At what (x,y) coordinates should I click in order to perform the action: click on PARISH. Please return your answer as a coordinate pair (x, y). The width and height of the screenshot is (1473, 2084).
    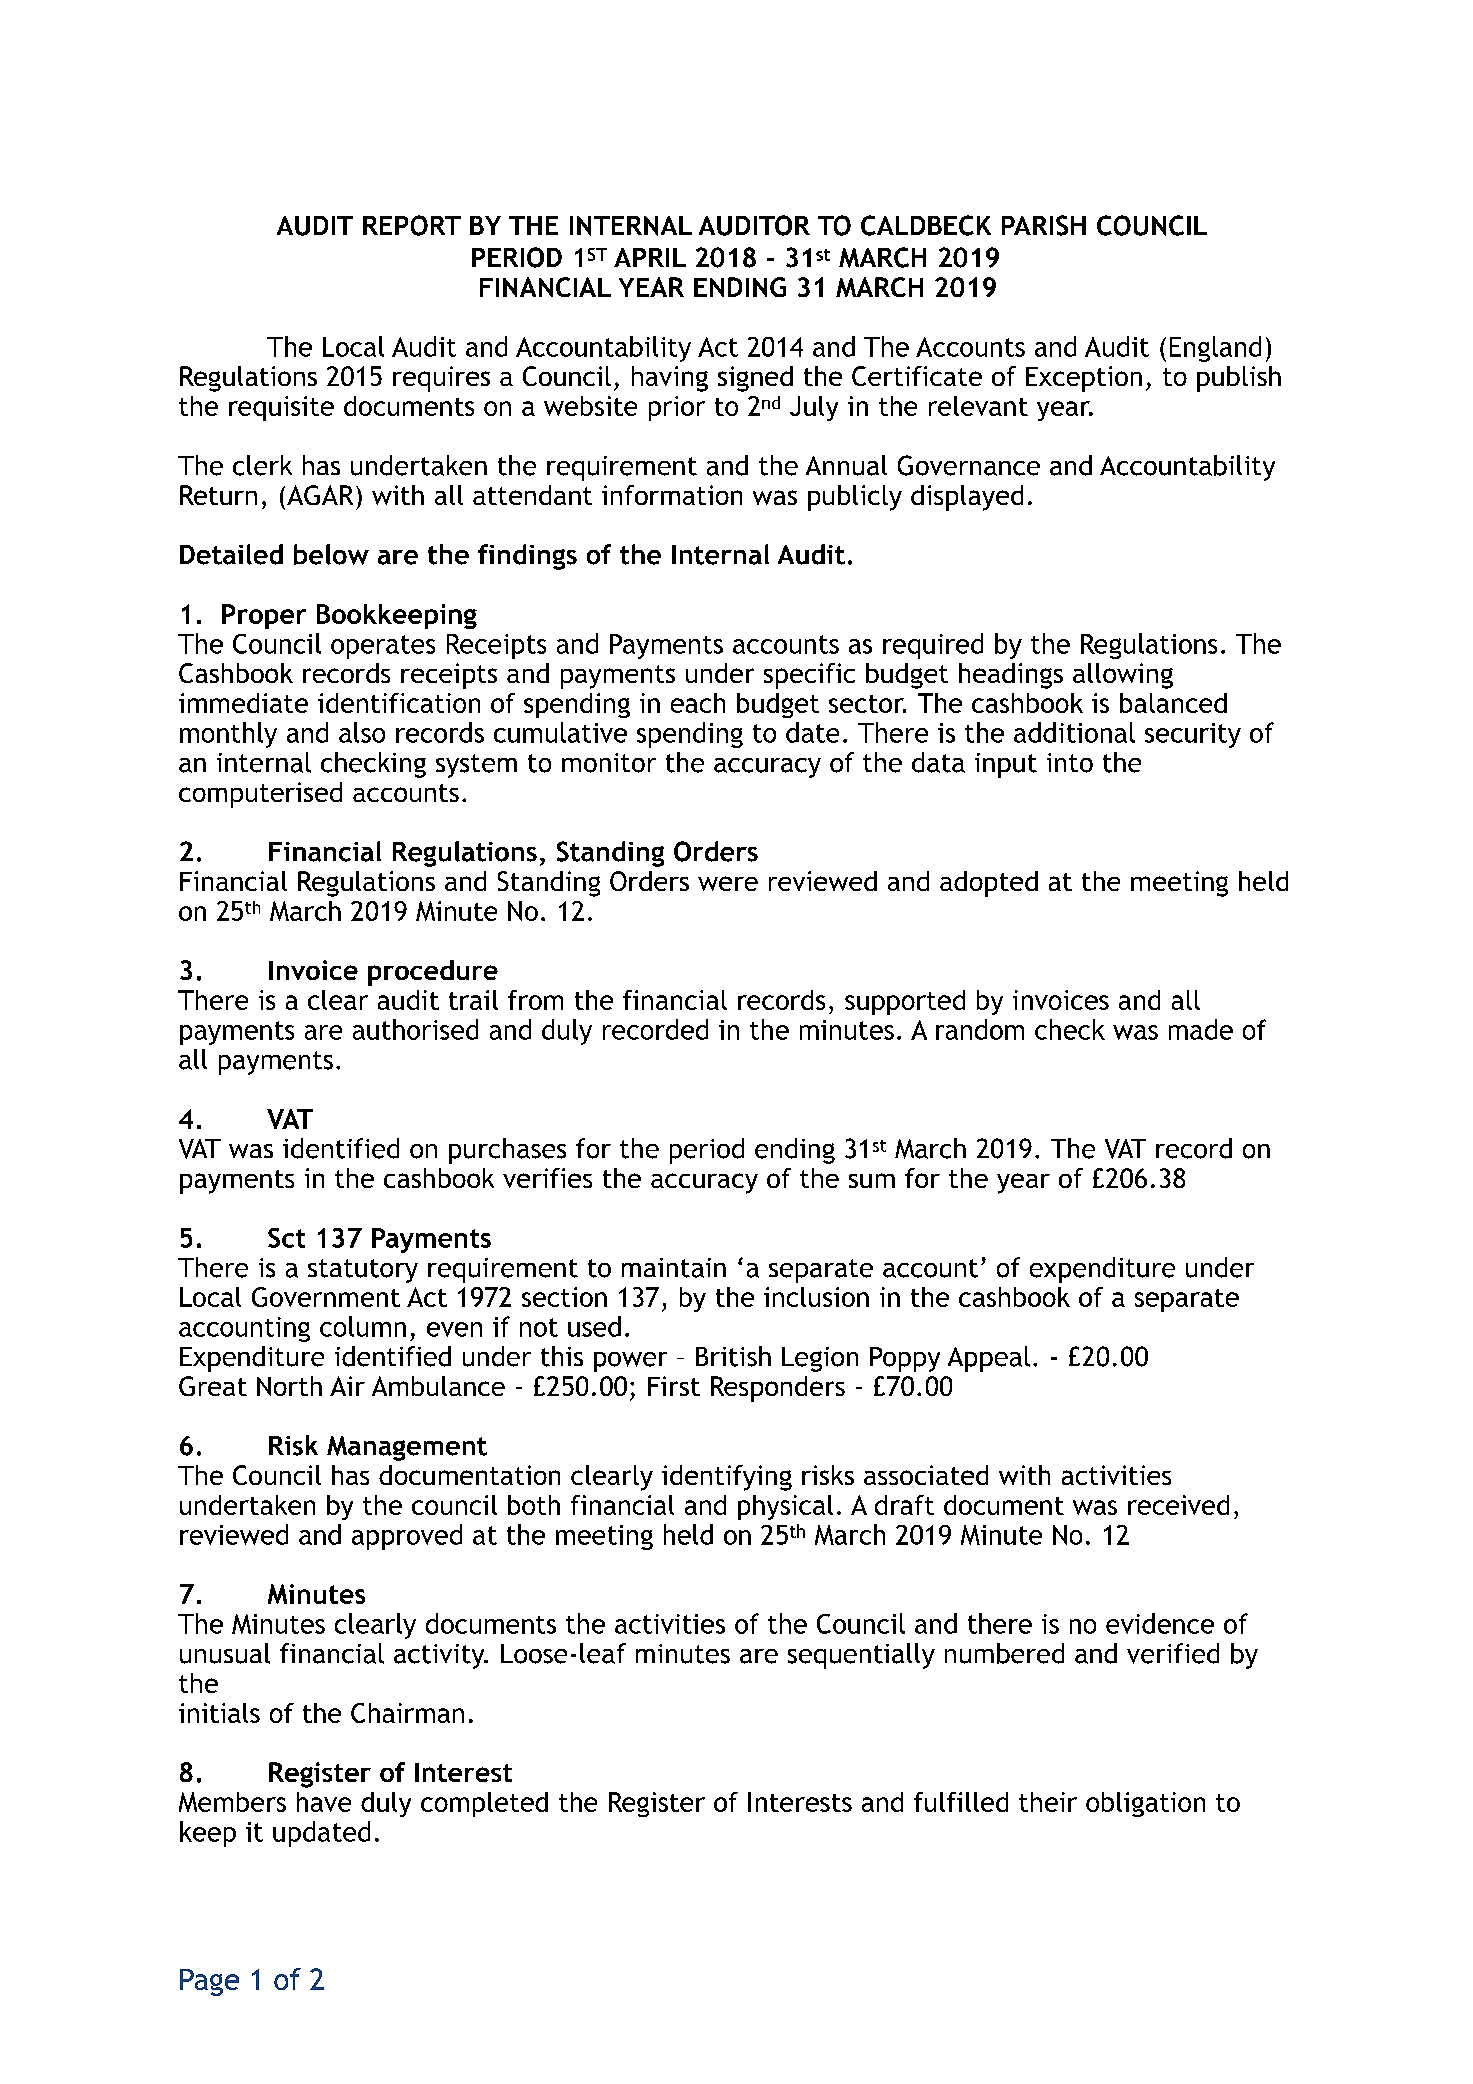
    Looking at the image, I should click on (1044, 225).
